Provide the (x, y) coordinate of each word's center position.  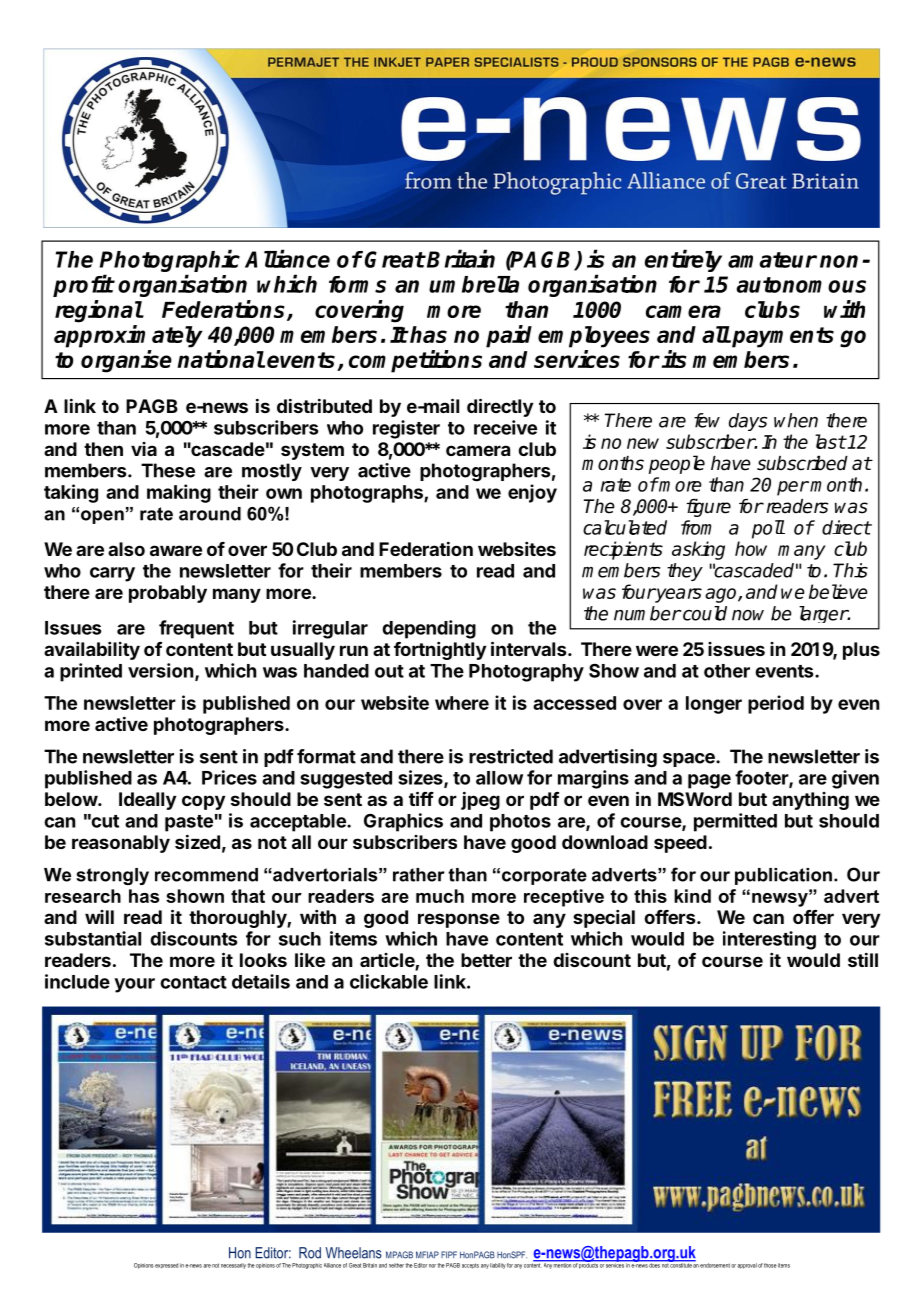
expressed (166, 1265)
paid (509, 336)
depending (429, 629)
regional (99, 311)
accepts (470, 1266)
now (748, 615)
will (99, 917)
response (459, 920)
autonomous (801, 285)
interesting (769, 940)
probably (168, 594)
